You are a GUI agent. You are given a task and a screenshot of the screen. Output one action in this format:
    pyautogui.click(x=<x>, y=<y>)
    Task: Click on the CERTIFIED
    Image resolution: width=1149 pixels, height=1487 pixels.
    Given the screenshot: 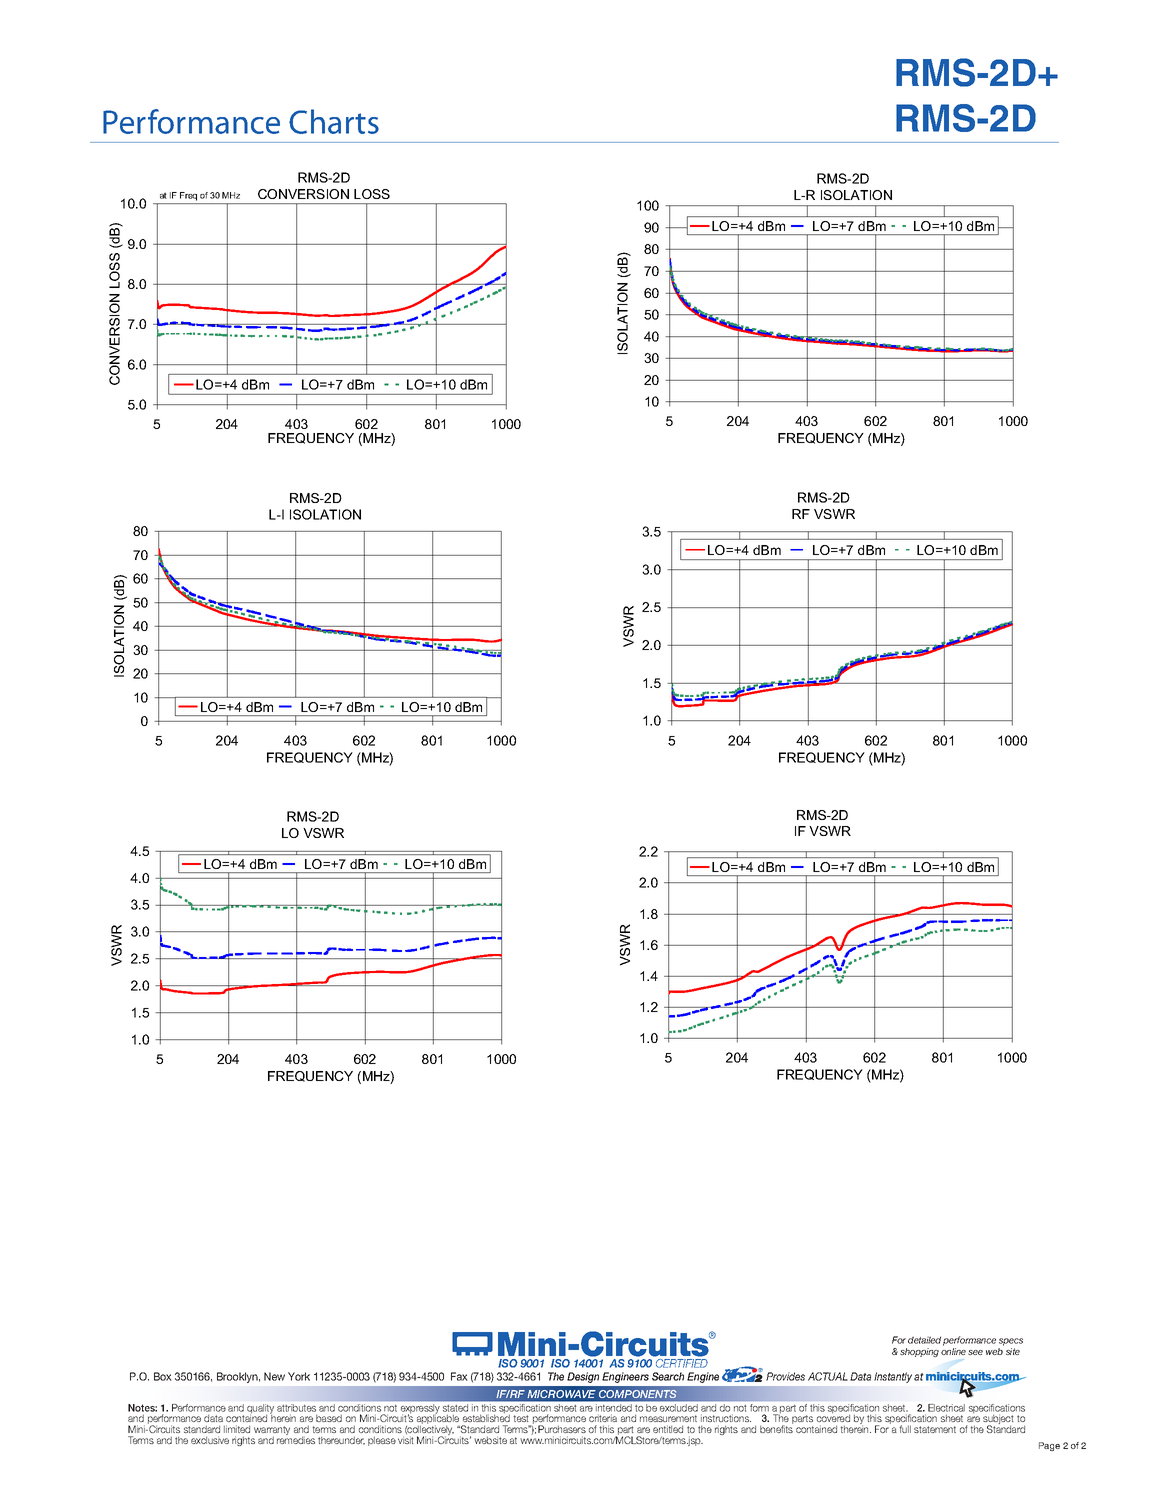 What is the action you would take?
    pyautogui.click(x=682, y=1363)
